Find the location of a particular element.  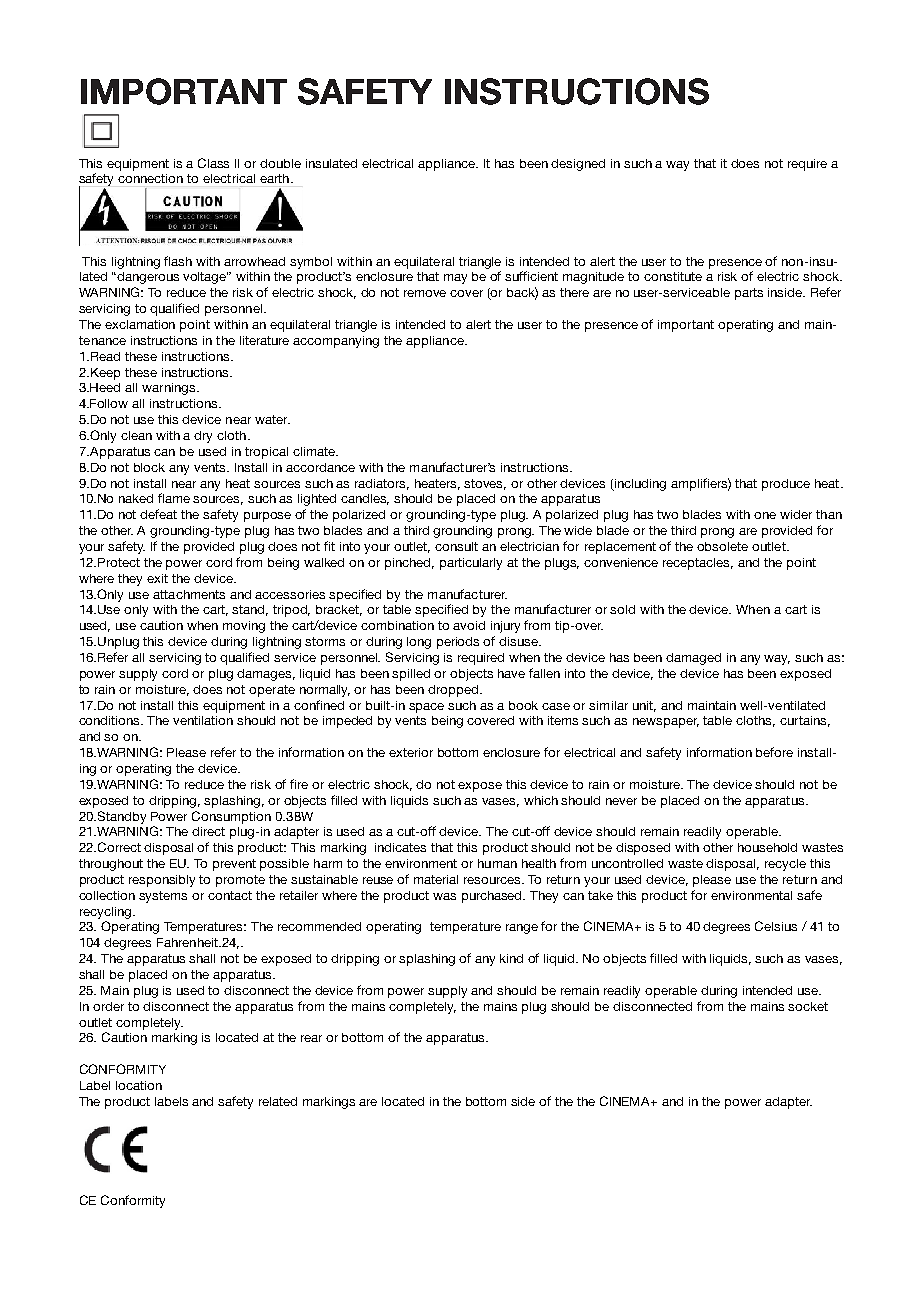

designed is located at coordinates (578, 165).
